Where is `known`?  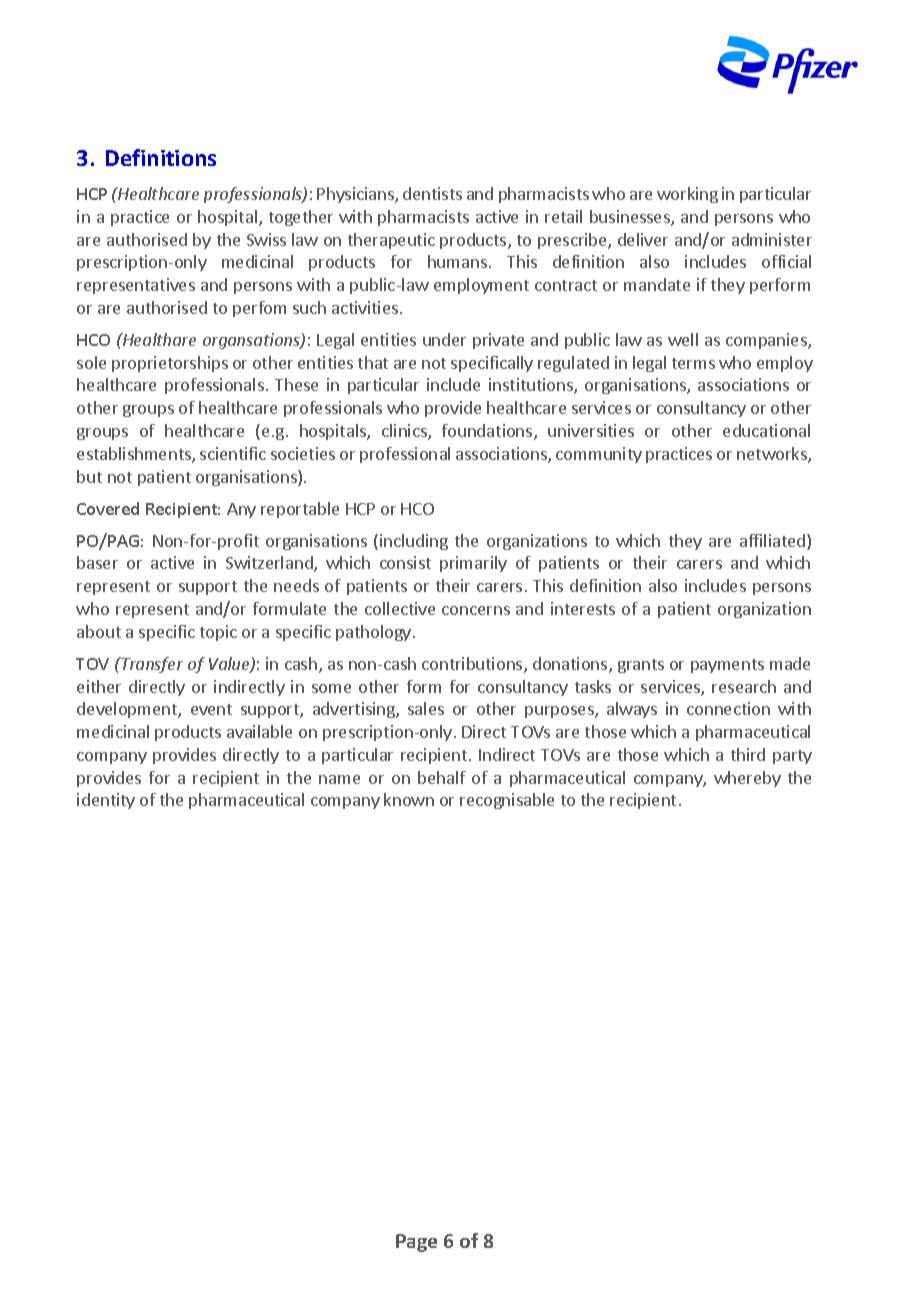 known is located at coordinates (409, 799).
